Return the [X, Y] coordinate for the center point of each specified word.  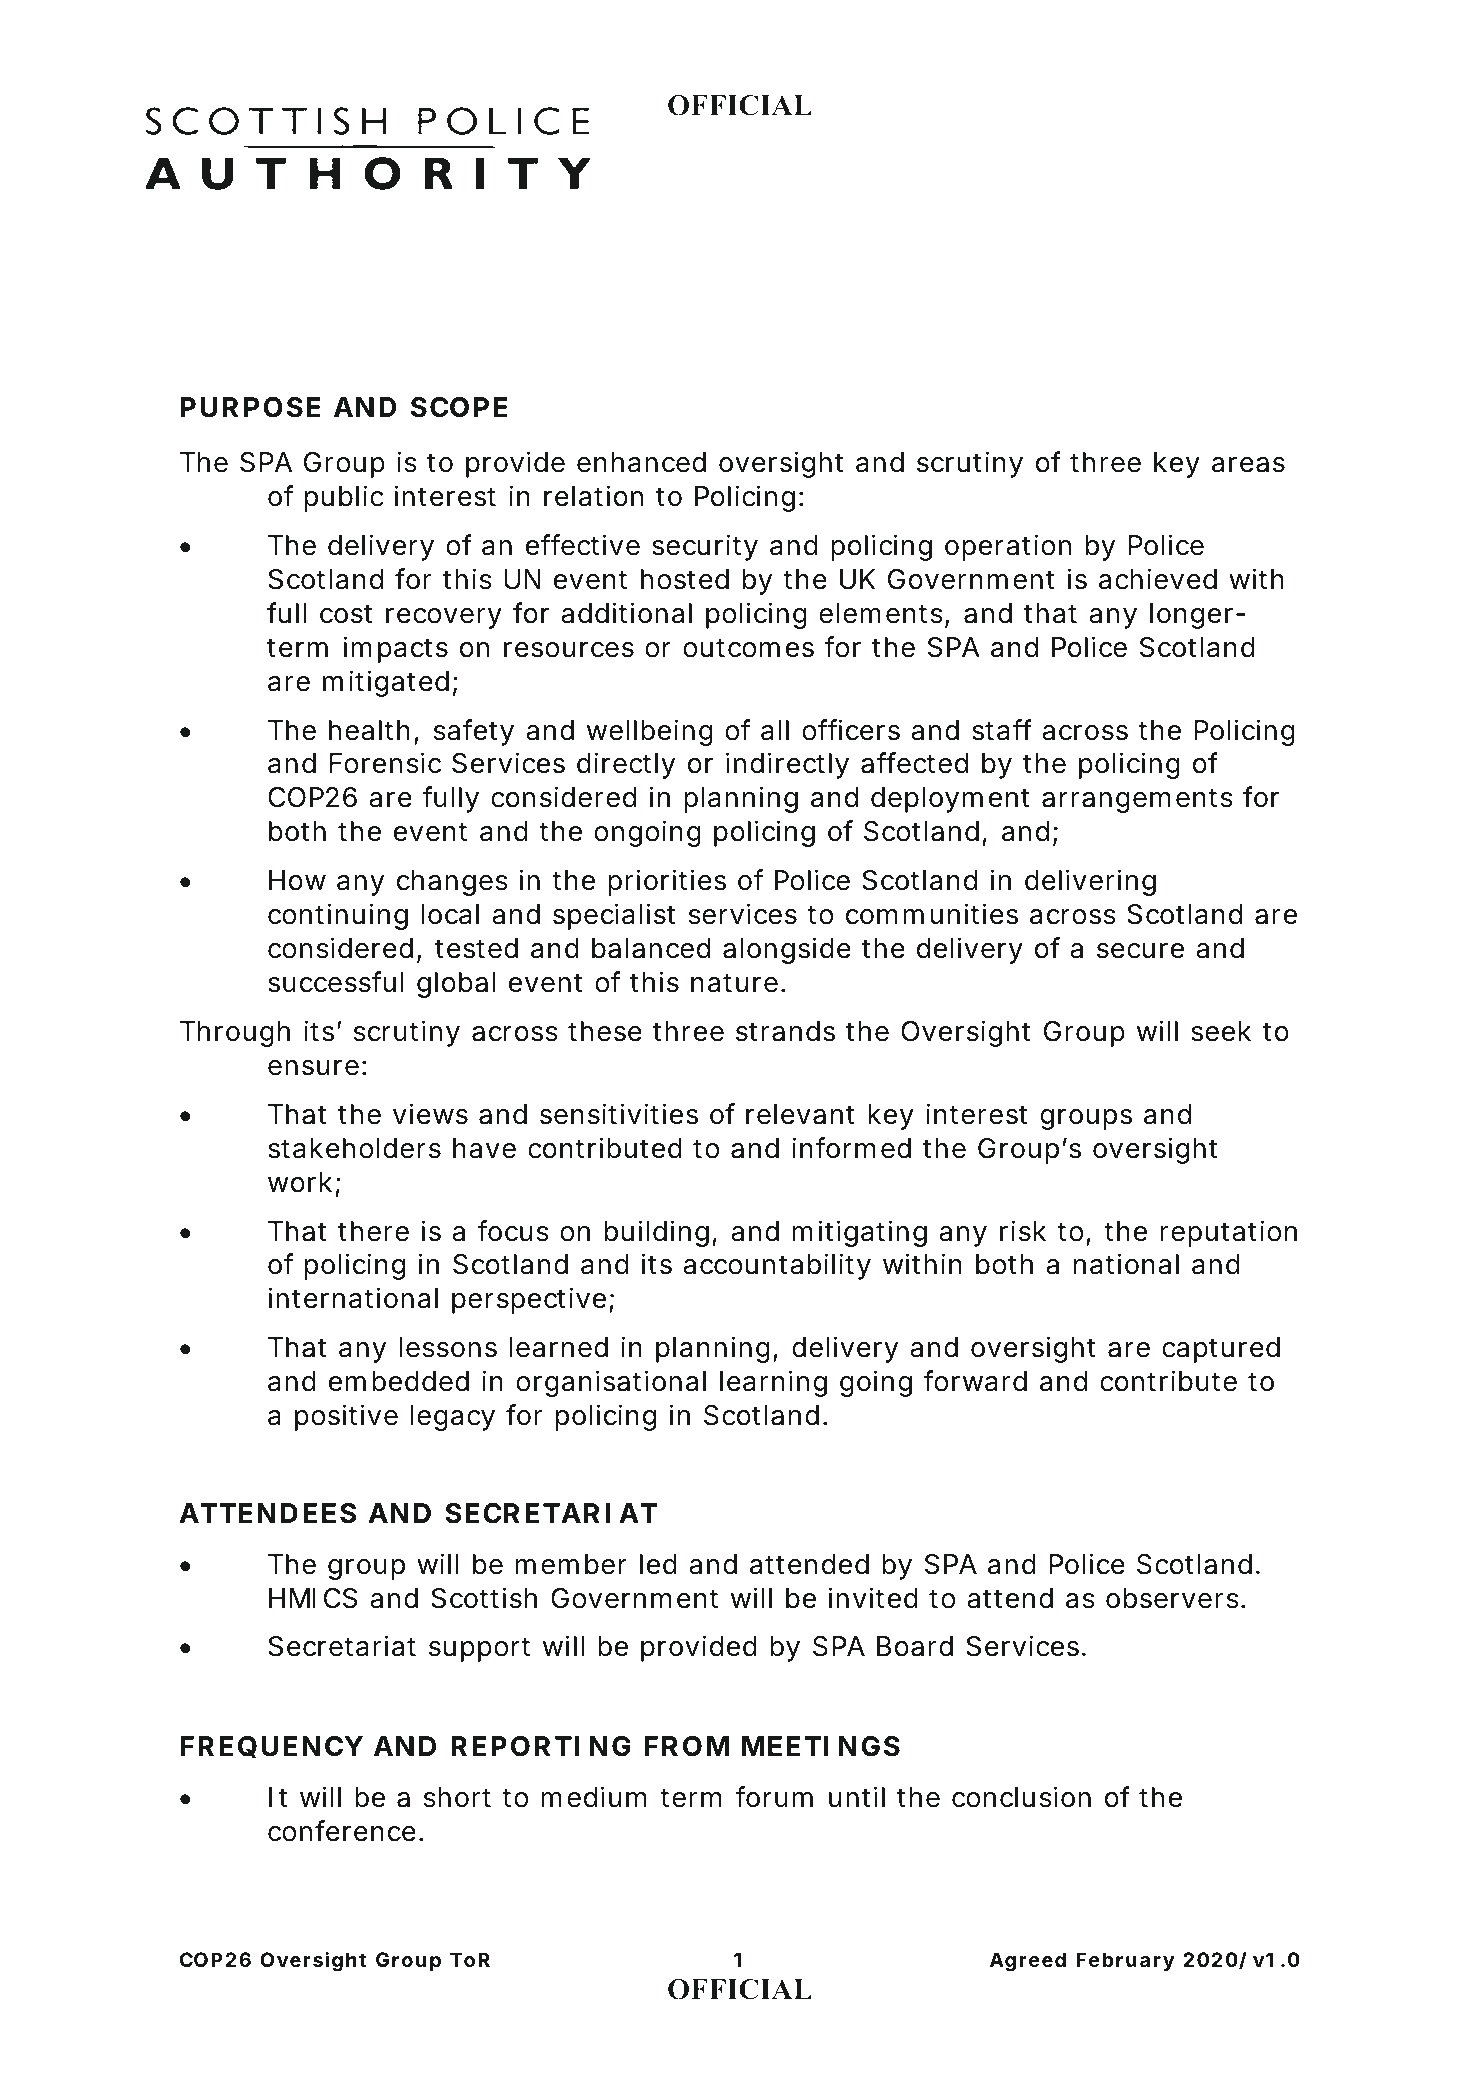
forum [774, 1797]
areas [1248, 465]
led [658, 1564]
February [1125, 1961]
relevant [800, 1114]
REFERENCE [453, 296]
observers [1174, 1598]
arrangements [1137, 800]
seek [1221, 1031]
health [369, 730]
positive [346, 1417]
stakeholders [354, 1148]
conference [342, 1831]
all [775, 730]
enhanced [641, 462]
